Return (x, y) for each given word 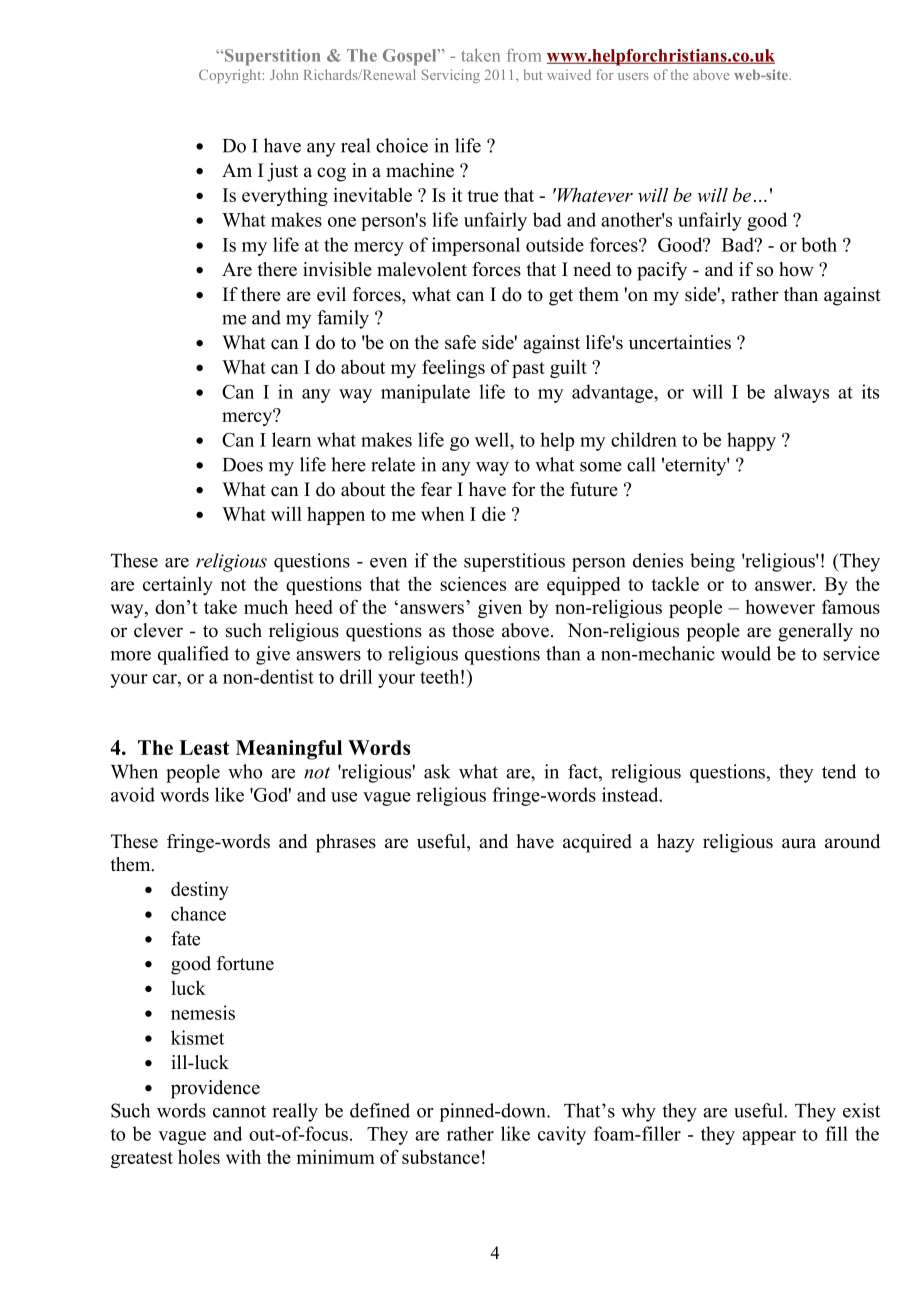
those (473, 630)
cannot (239, 1111)
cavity (562, 1135)
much (266, 607)
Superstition (271, 57)
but (533, 74)
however (780, 607)
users (633, 76)
